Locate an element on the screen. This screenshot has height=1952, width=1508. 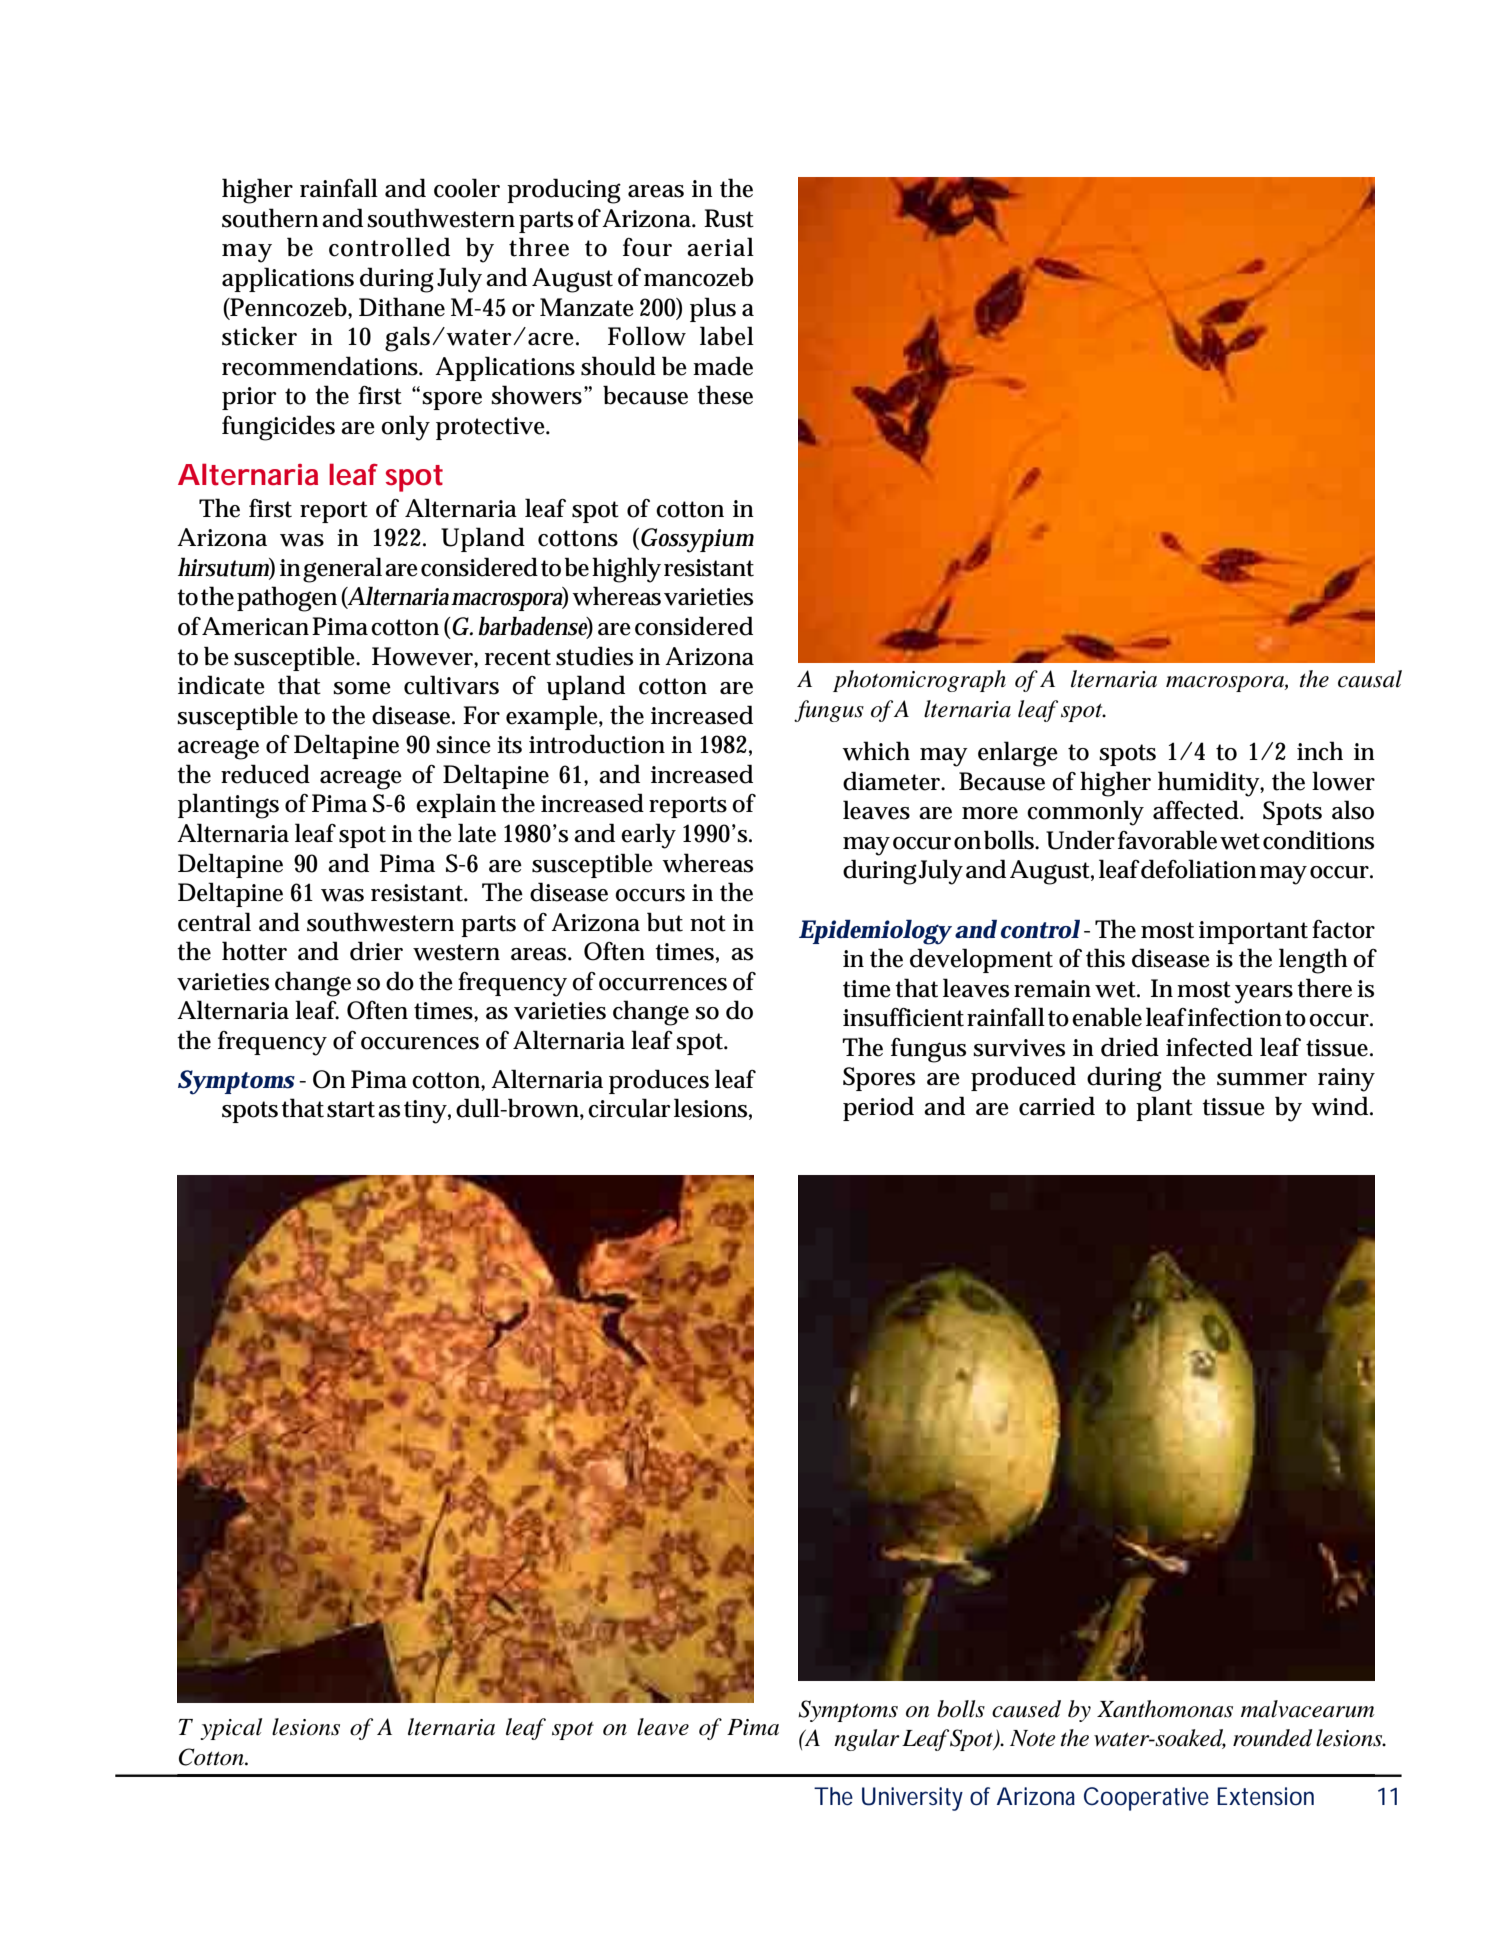
rounded is located at coordinates (1273, 1738).
